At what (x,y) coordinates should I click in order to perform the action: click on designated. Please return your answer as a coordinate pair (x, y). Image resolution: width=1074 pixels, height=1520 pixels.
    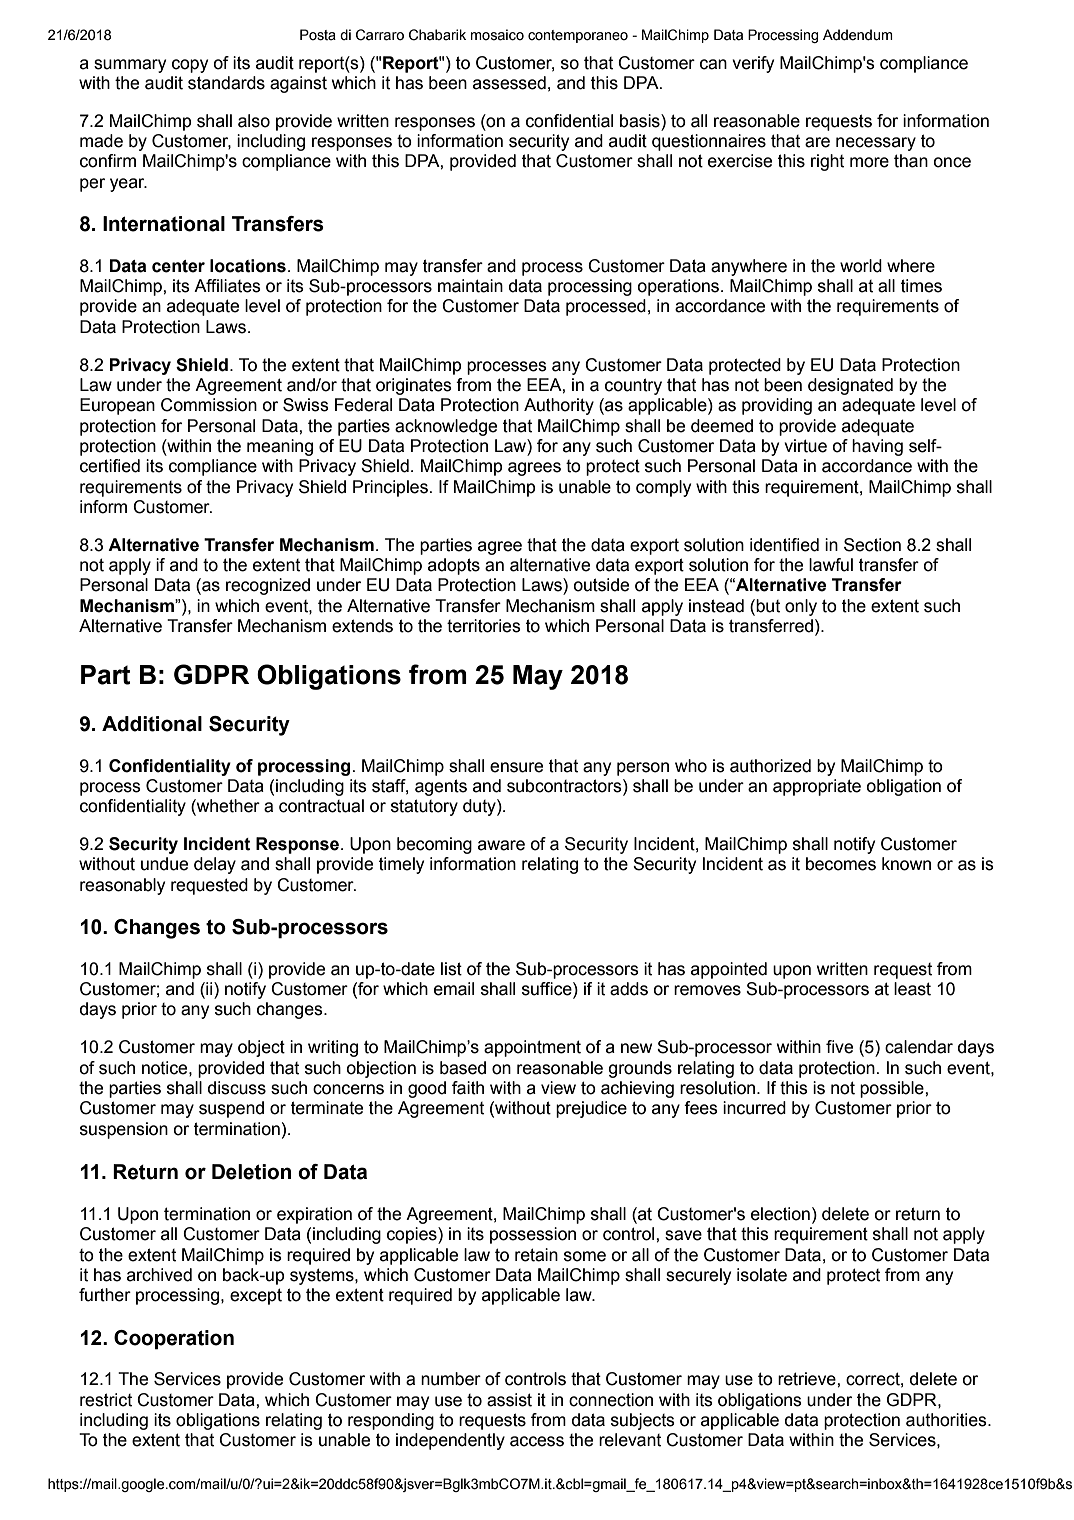
    Looking at the image, I should click on (850, 386).
